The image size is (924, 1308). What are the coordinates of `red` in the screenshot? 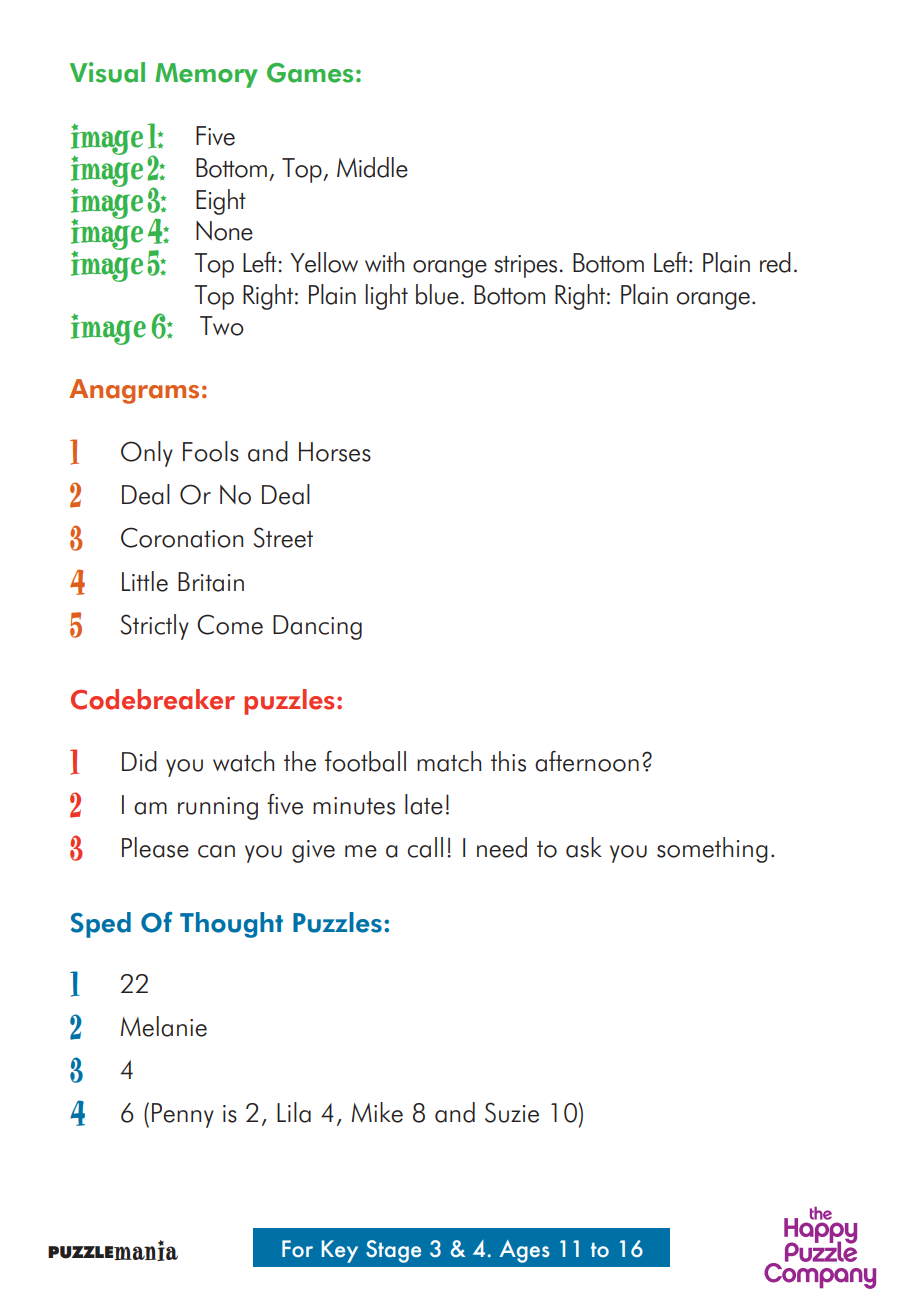 It's located at (775, 262).
